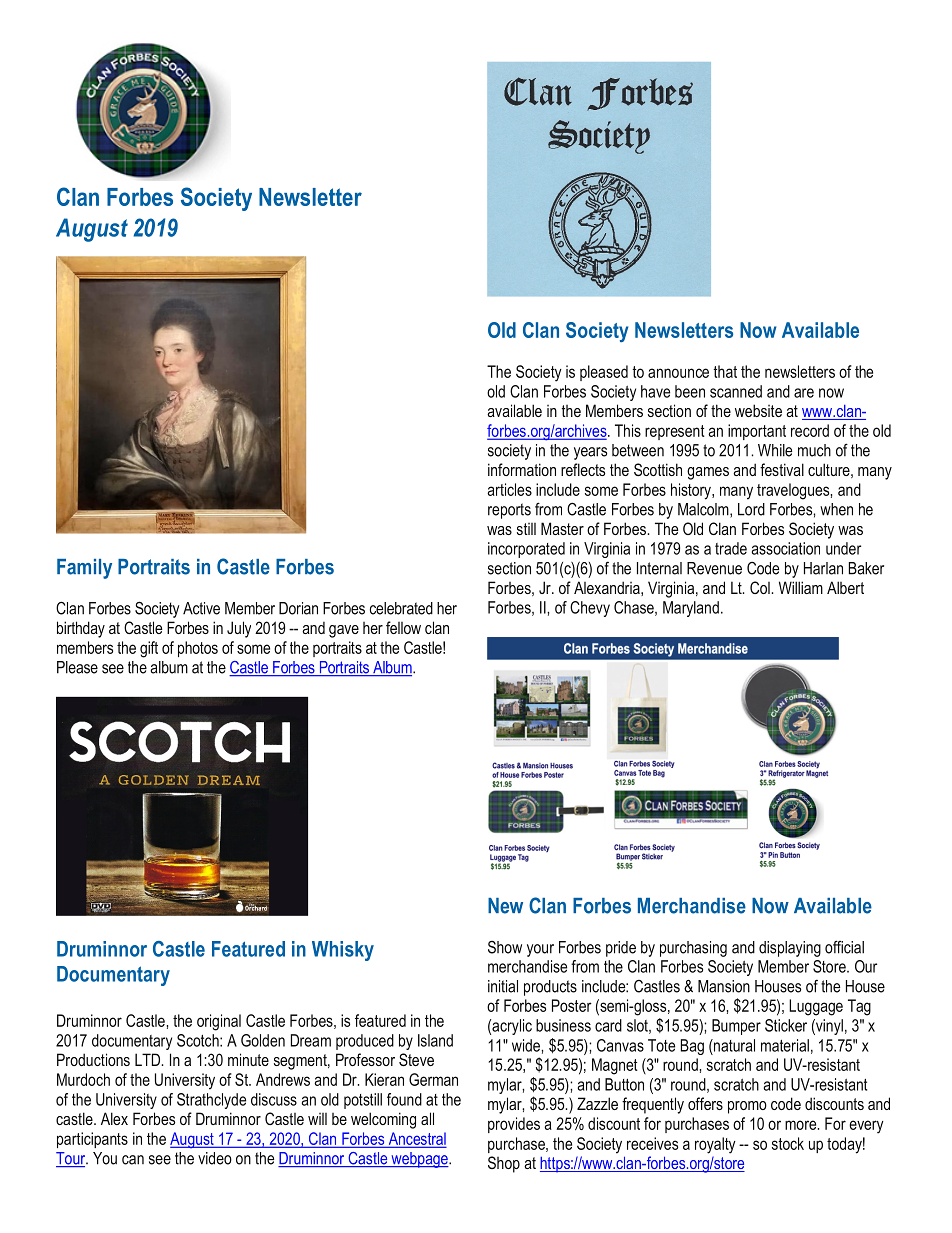  I want to click on Family, so click(84, 569).
